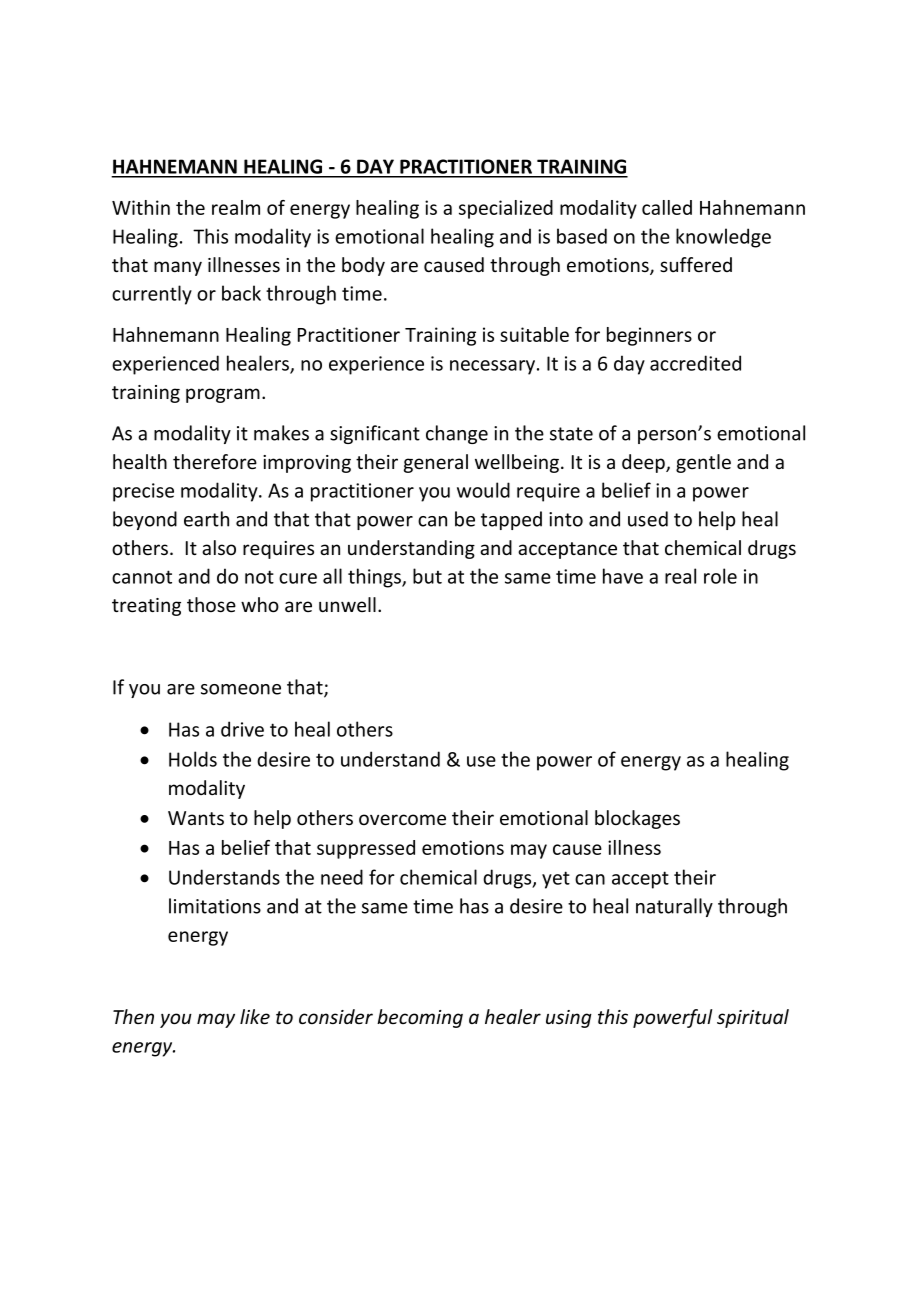  What do you see at coordinates (427, 576) in the screenshot?
I see `but` at bounding box center [427, 576].
